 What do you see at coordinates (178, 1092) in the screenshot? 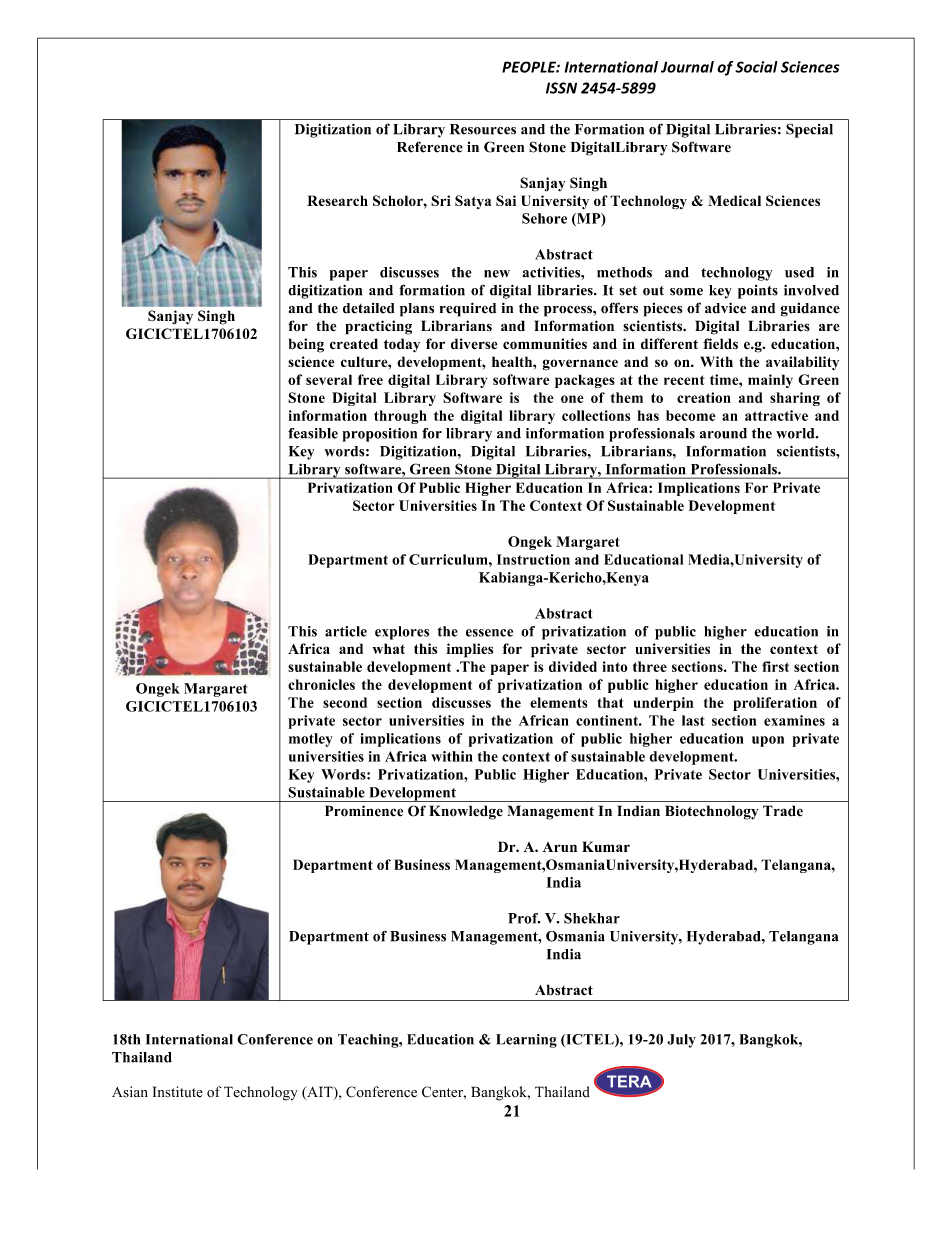
I see `Institute` at bounding box center [178, 1092].
